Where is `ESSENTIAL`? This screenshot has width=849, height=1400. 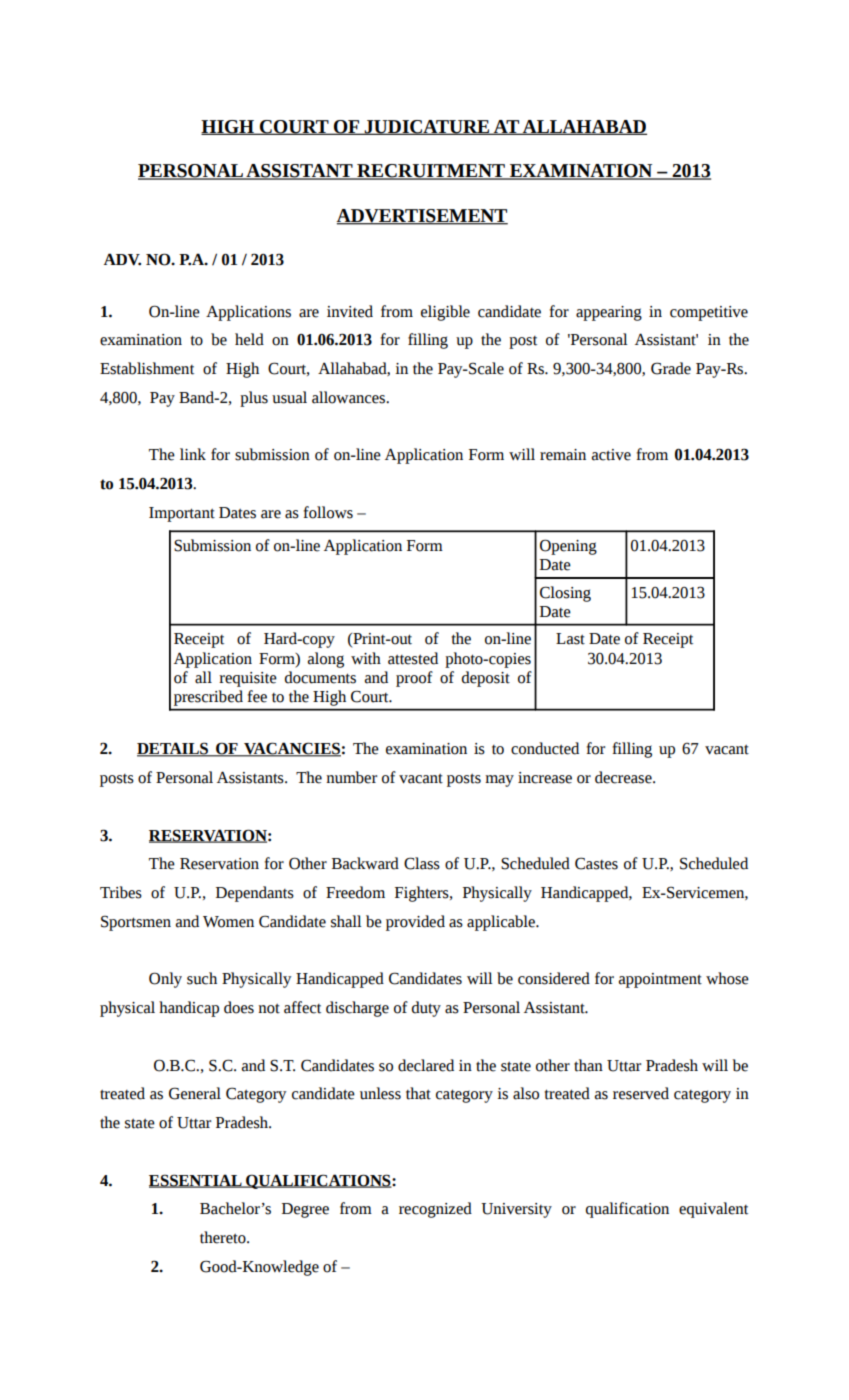
ESSENTIAL is located at coordinates (196, 1181).
